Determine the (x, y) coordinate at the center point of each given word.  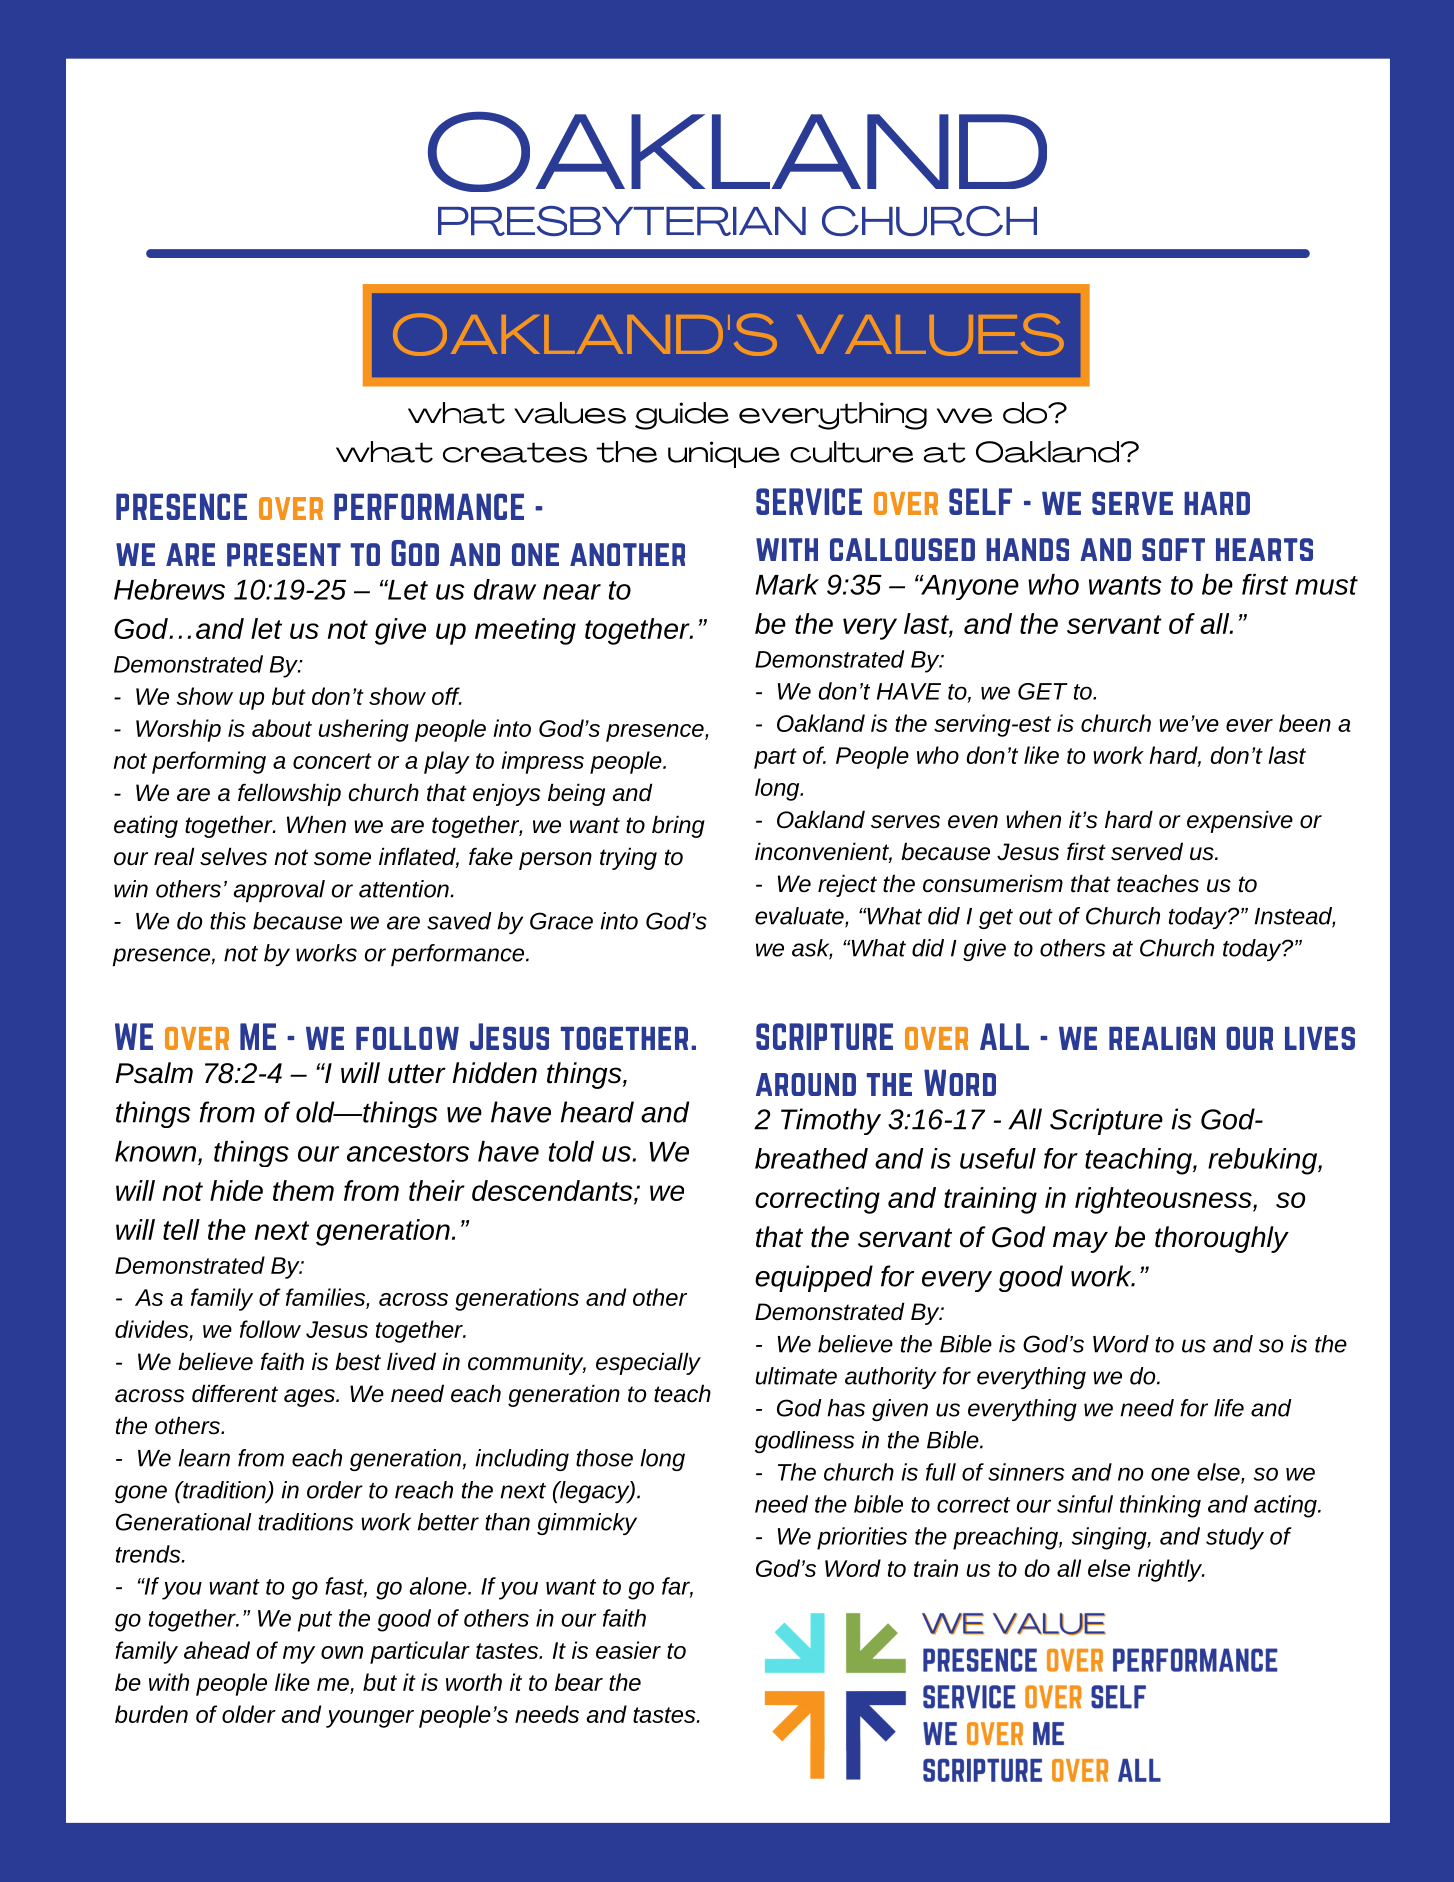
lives (1320, 1038)
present (284, 555)
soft (1173, 549)
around (806, 1084)
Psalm (154, 1073)
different (235, 1393)
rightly (1171, 1570)
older (249, 1714)
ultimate (796, 1376)
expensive (1240, 821)
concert (332, 761)
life (1229, 1408)
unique (724, 454)
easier (628, 1650)
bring (678, 826)
